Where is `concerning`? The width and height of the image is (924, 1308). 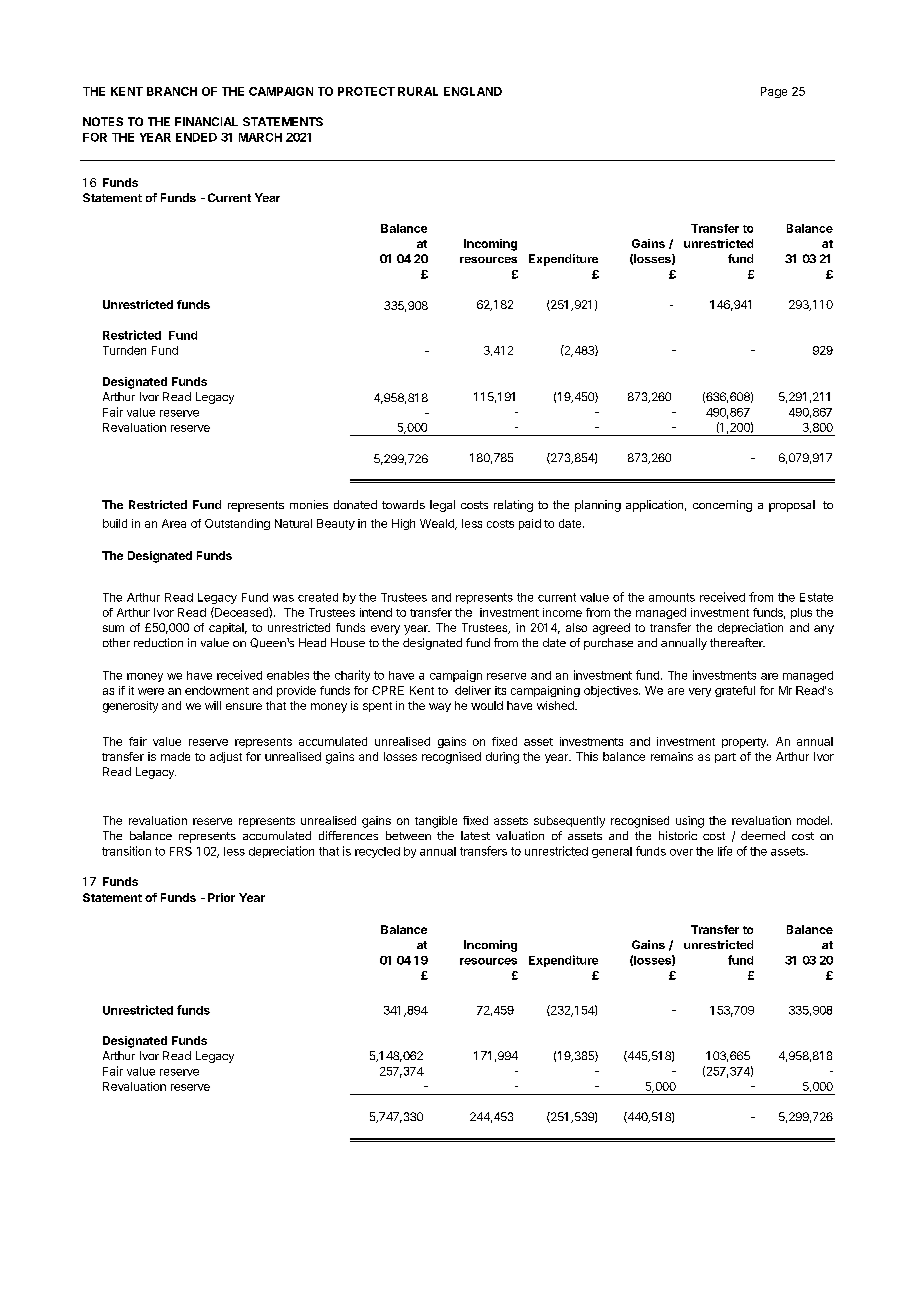 concerning is located at coordinates (722, 506).
